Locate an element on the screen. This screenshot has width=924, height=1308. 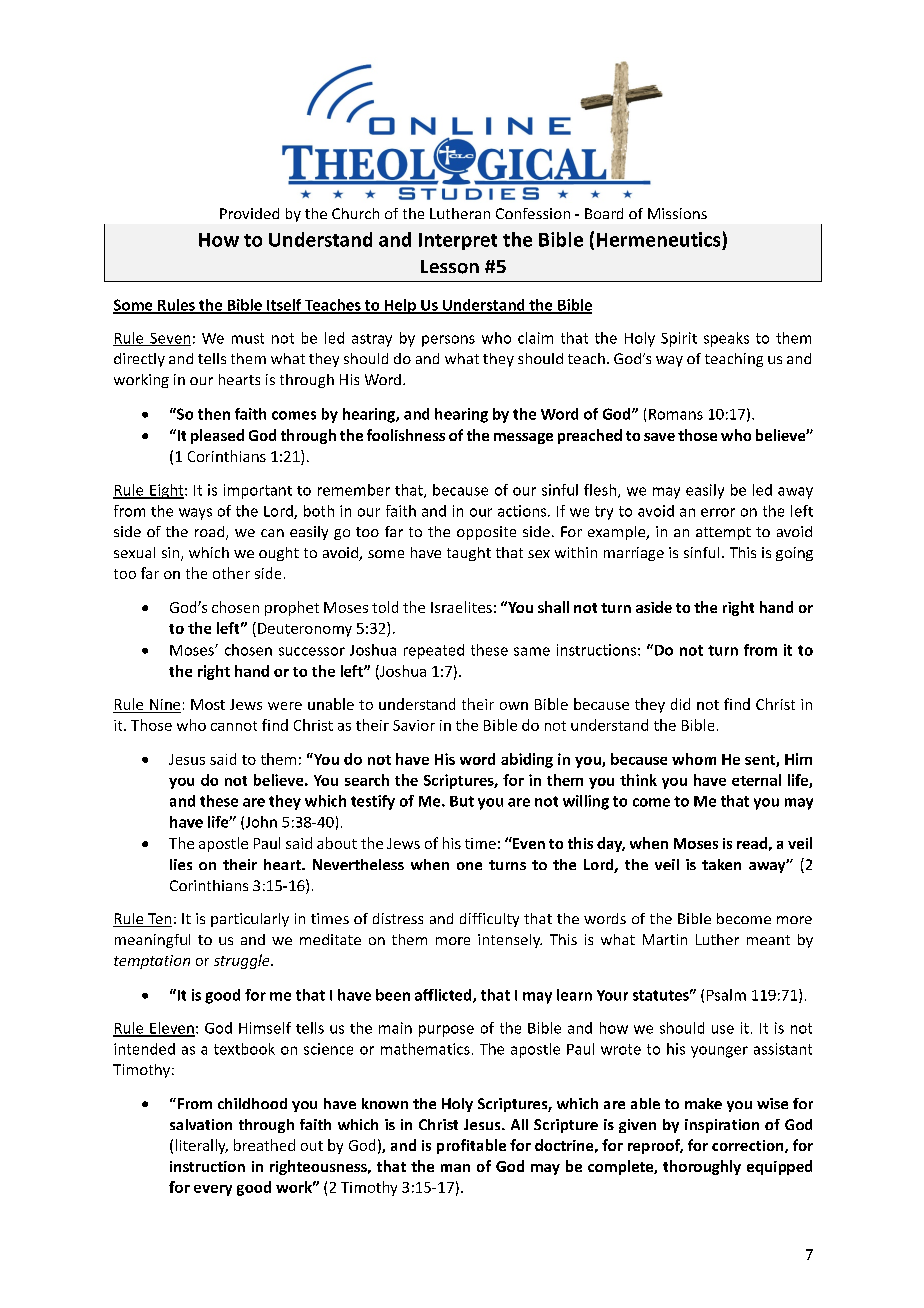
Interpret is located at coordinates (458, 241).
